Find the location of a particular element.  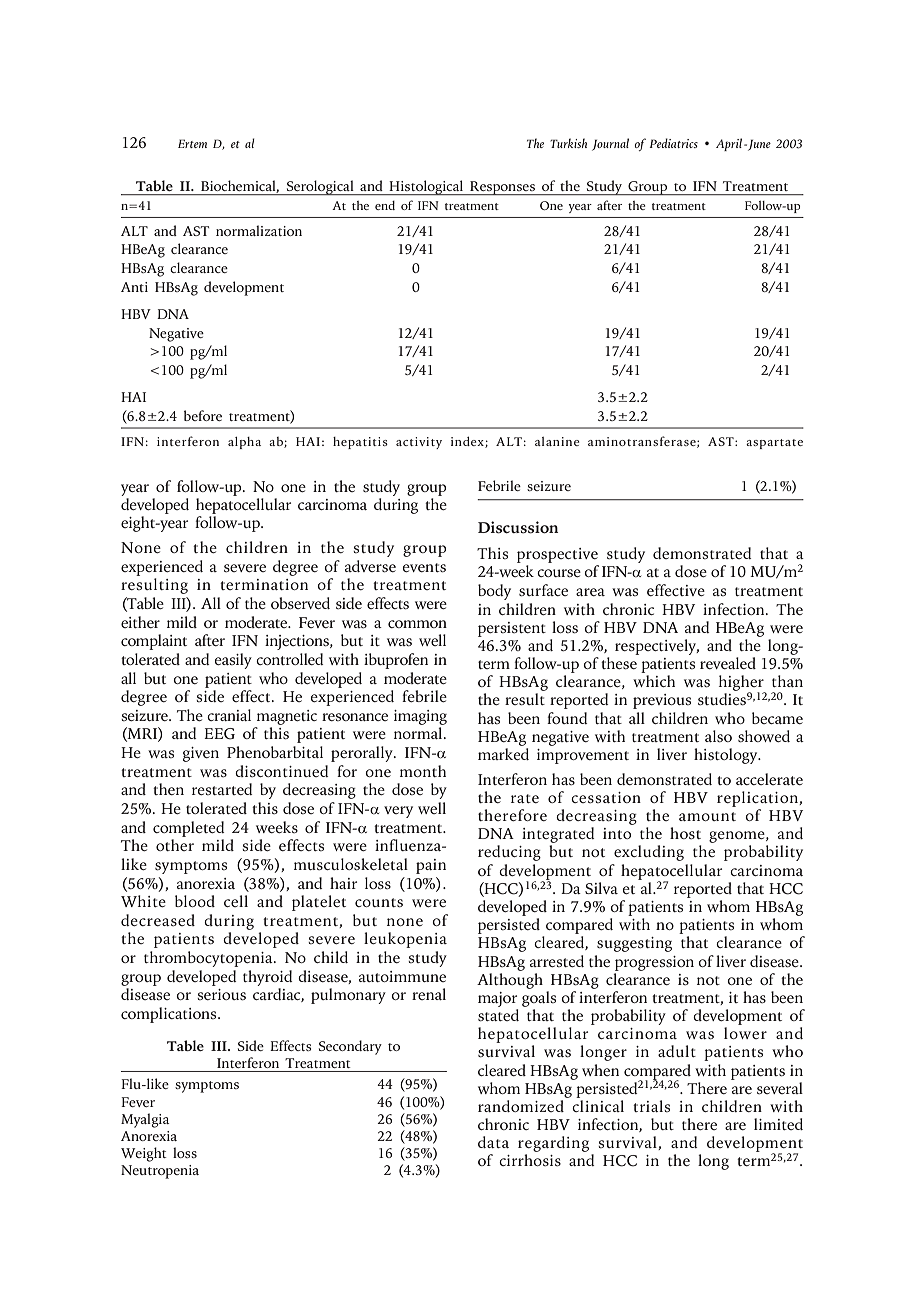

amount is located at coordinates (707, 816).
